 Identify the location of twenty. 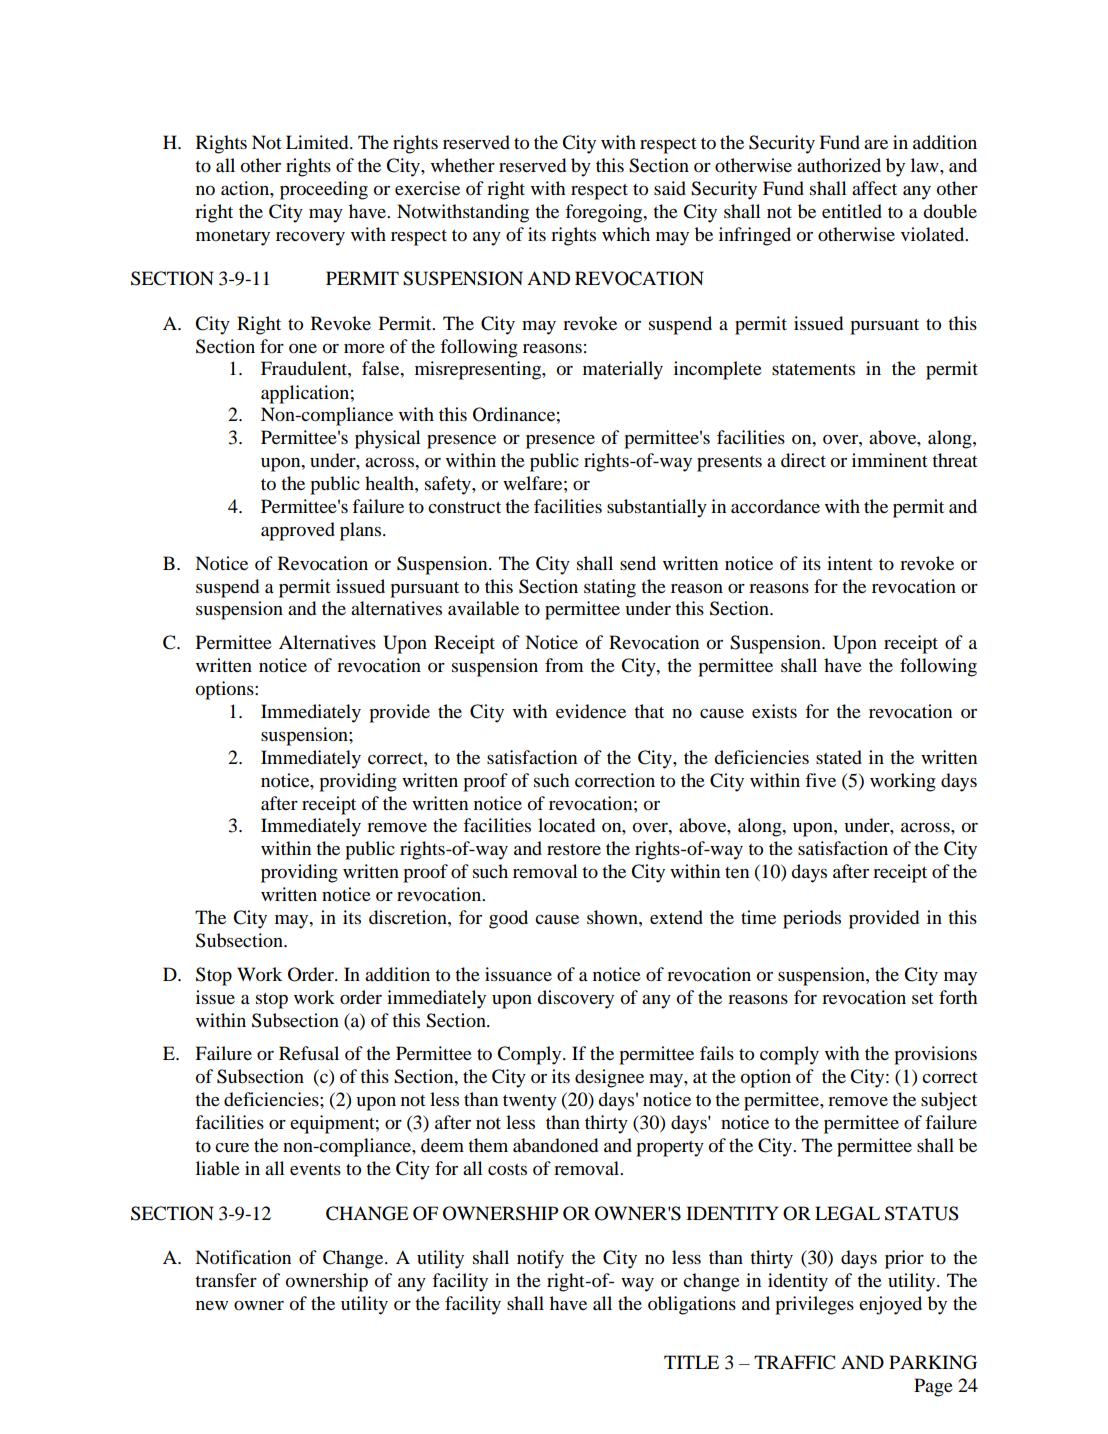
(530, 1103).
